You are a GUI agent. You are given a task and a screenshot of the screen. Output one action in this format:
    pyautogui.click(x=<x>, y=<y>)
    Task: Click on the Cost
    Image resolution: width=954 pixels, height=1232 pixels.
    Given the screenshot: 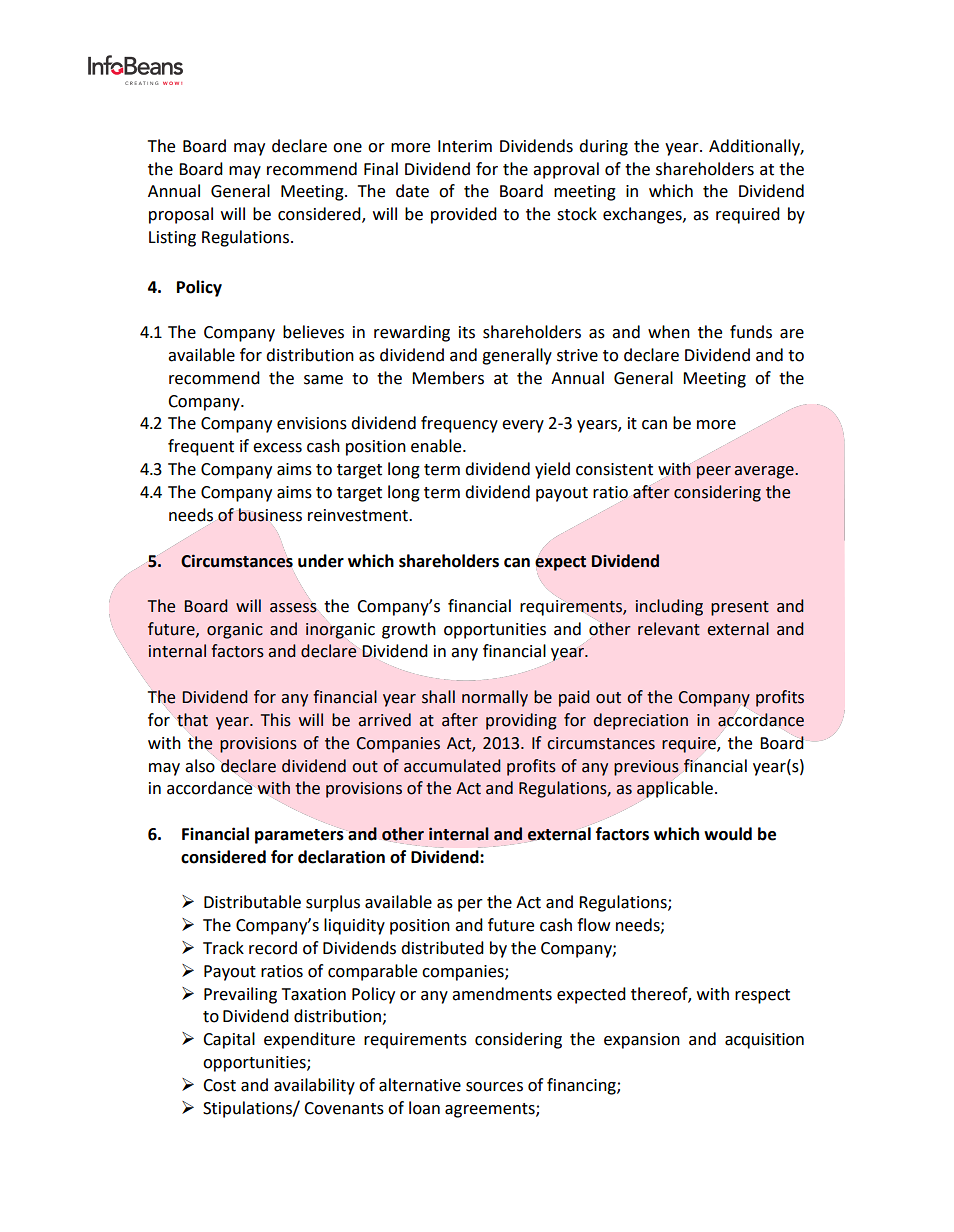 What is the action you would take?
    pyautogui.click(x=219, y=1085)
